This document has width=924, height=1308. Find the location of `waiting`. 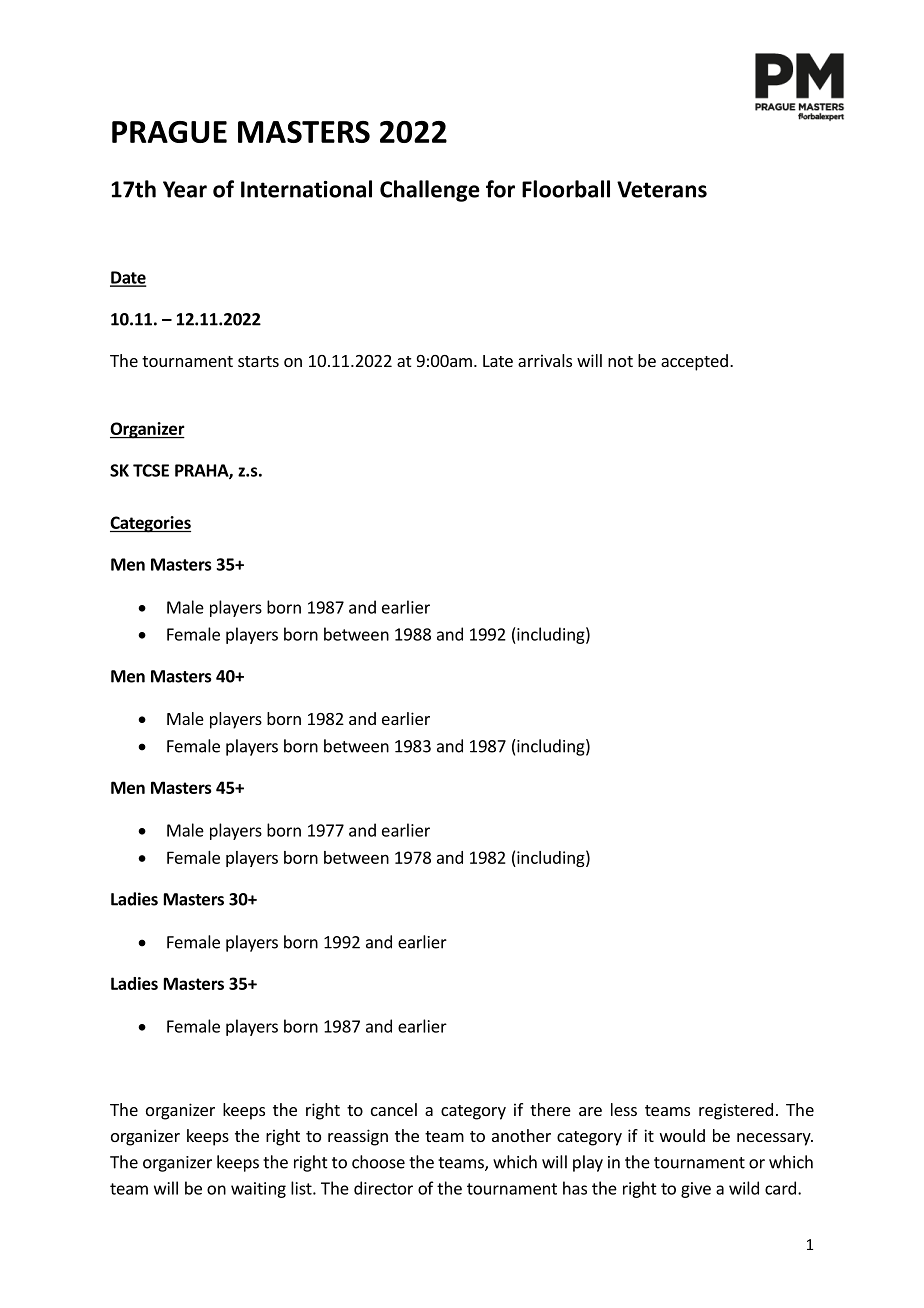

waiting is located at coordinates (258, 1190).
